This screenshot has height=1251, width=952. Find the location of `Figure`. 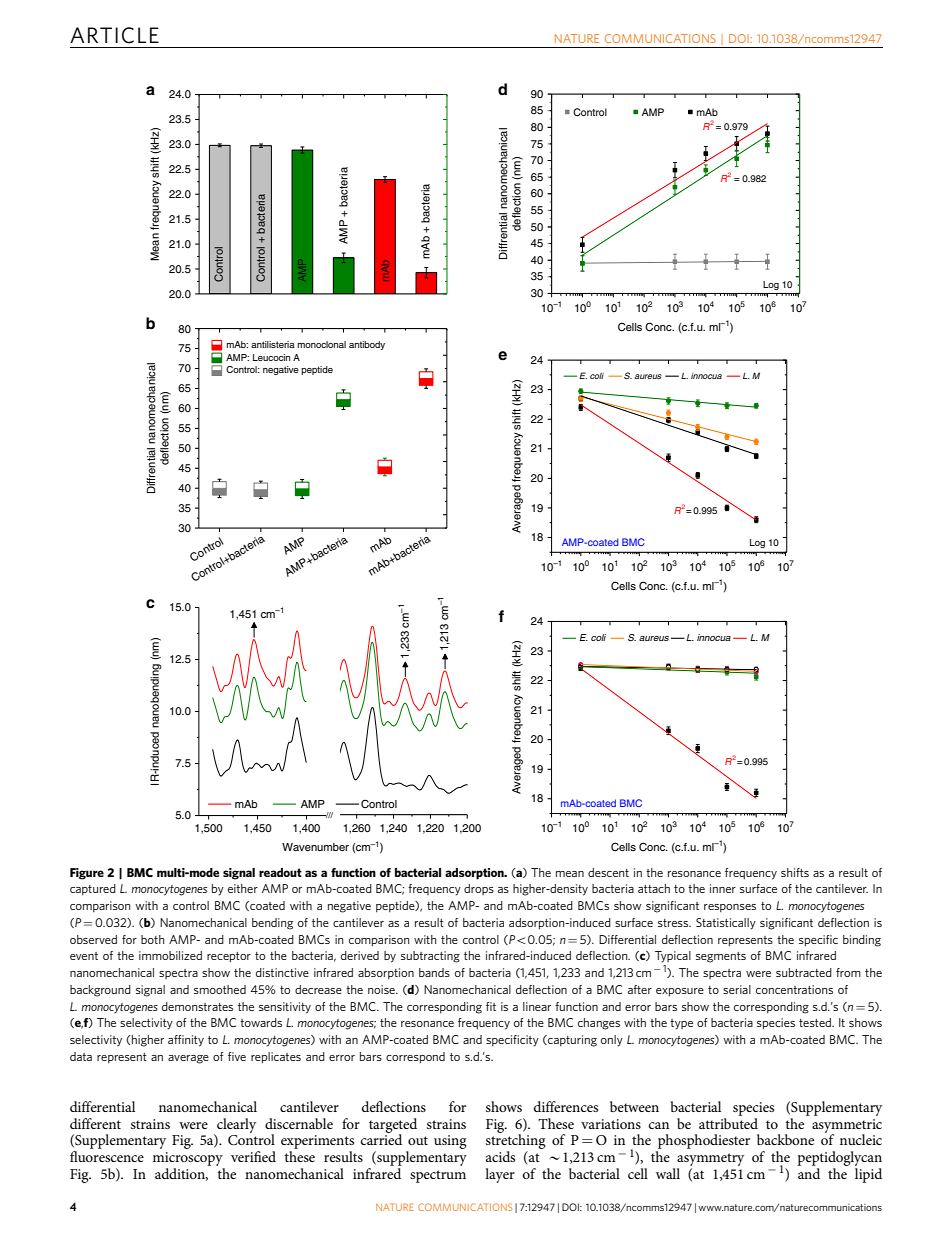

Figure is located at coordinates (87, 874).
